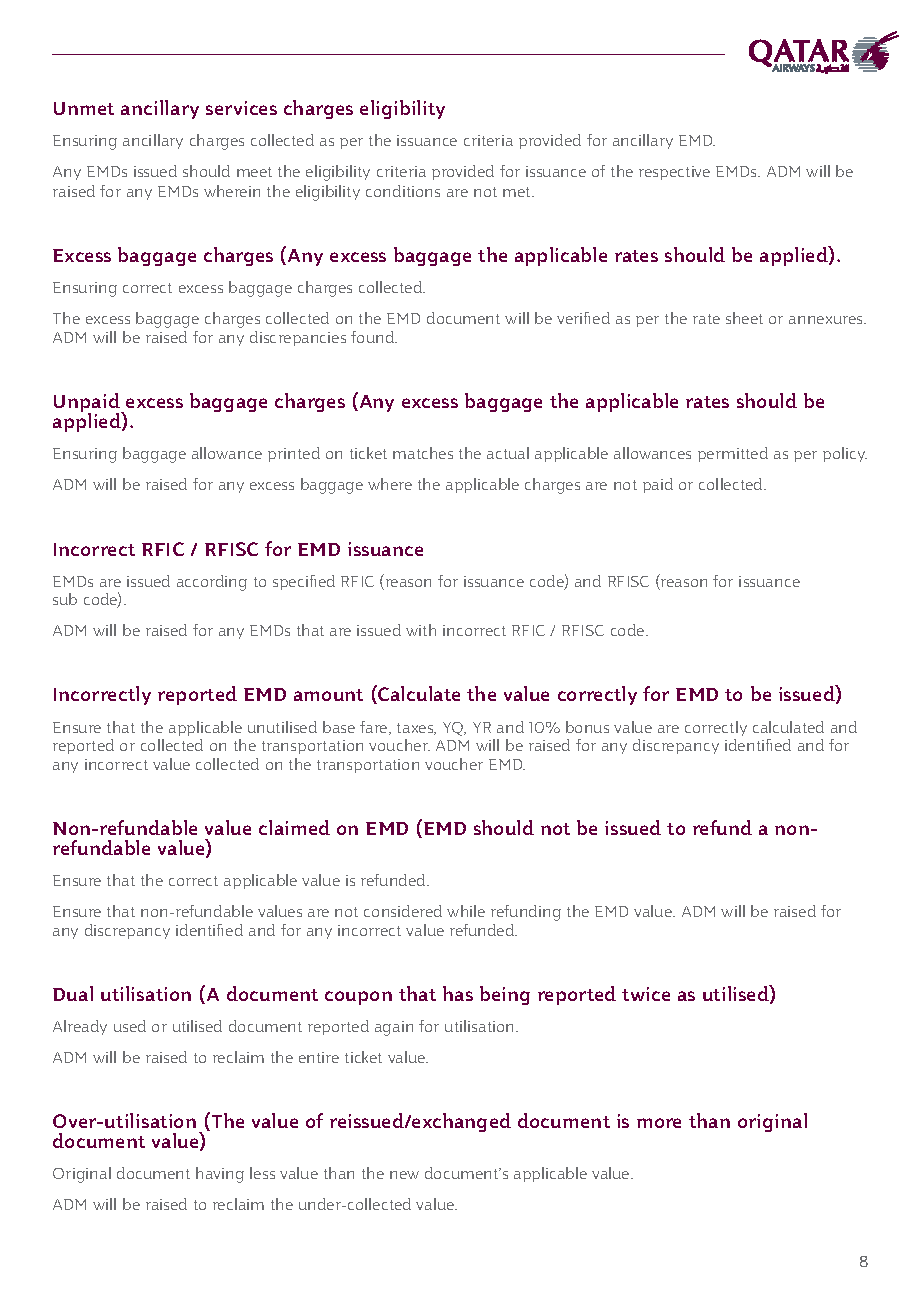 The width and height of the image is (924, 1308). I want to click on having, so click(220, 1175).
